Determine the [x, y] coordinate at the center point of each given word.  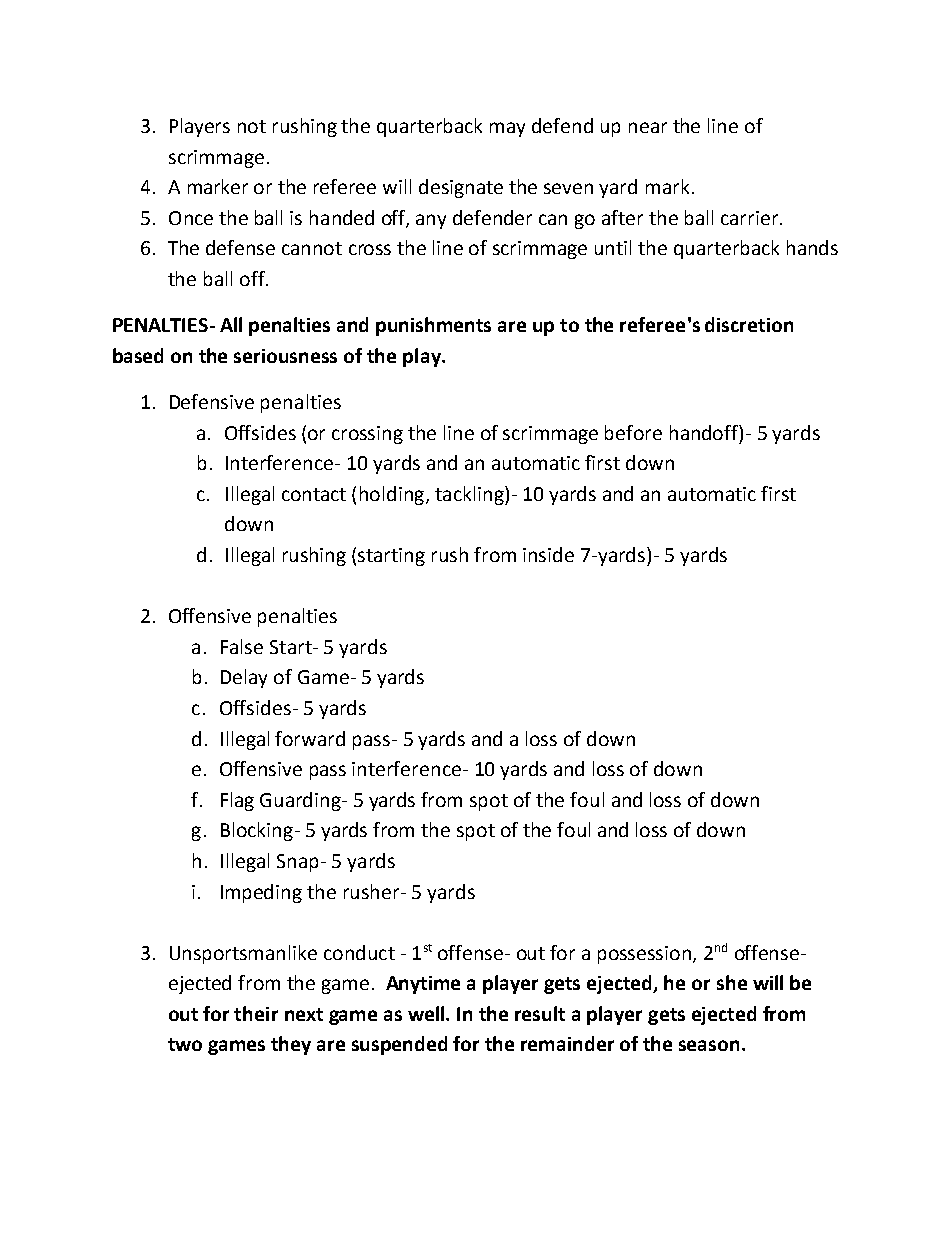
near [648, 127]
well [427, 1013]
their [256, 1013]
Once [191, 218]
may [507, 129]
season [709, 1045]
